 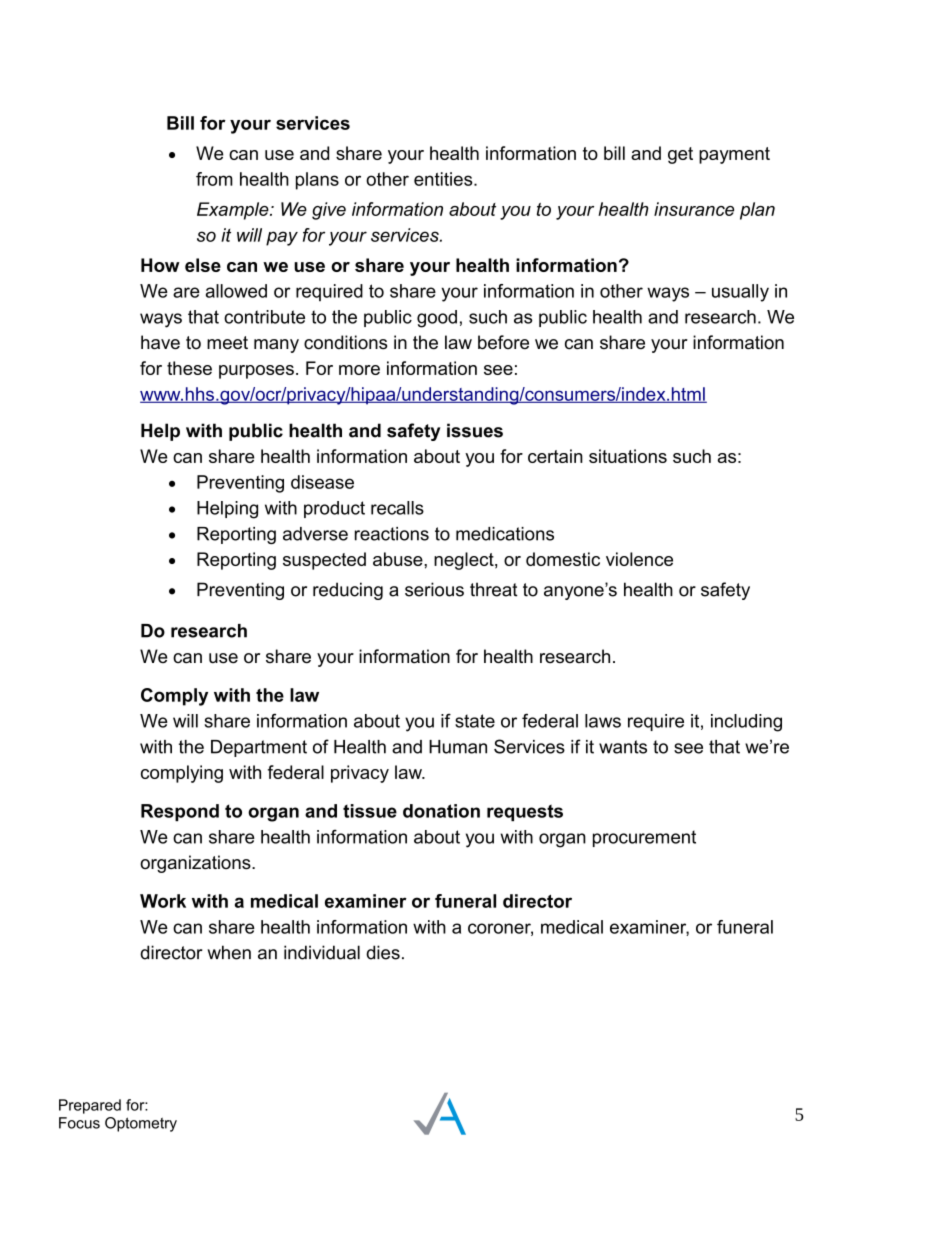 I want to click on Optometry, so click(x=141, y=1124).
